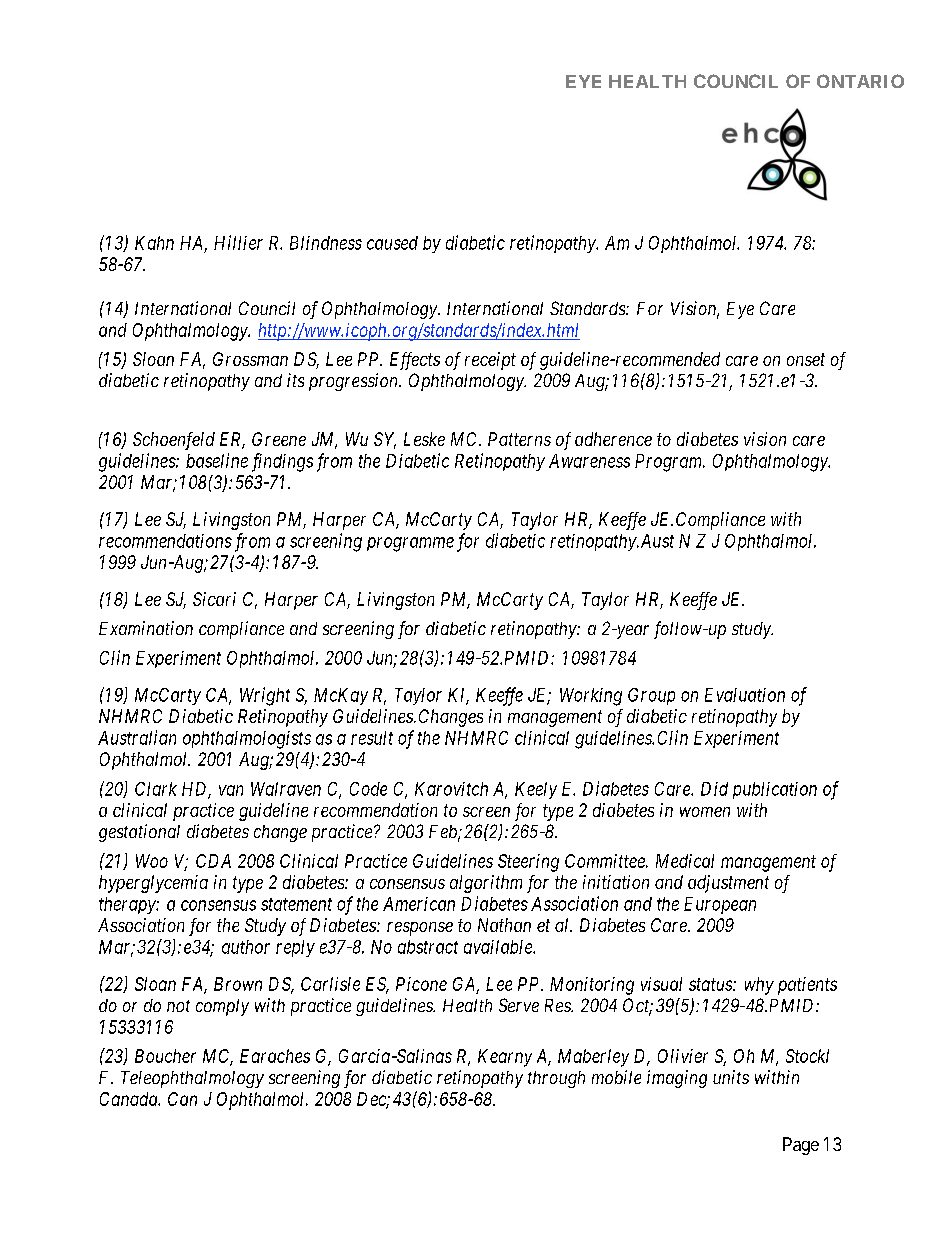 This image has height=1233, width=952. Describe the element at coordinates (591, 697) in the image. I see `Working` at that location.
